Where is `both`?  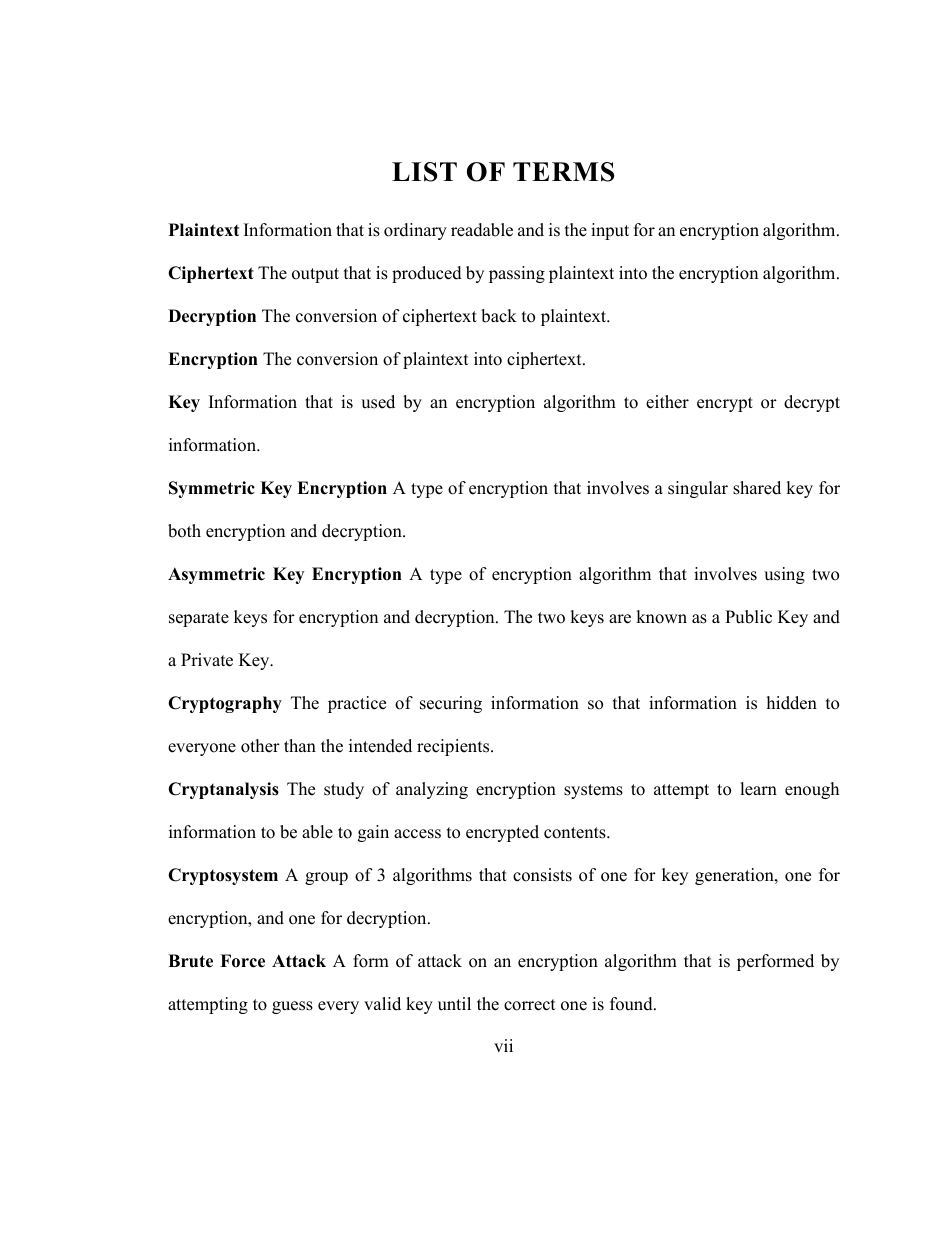 both is located at coordinates (184, 531).
